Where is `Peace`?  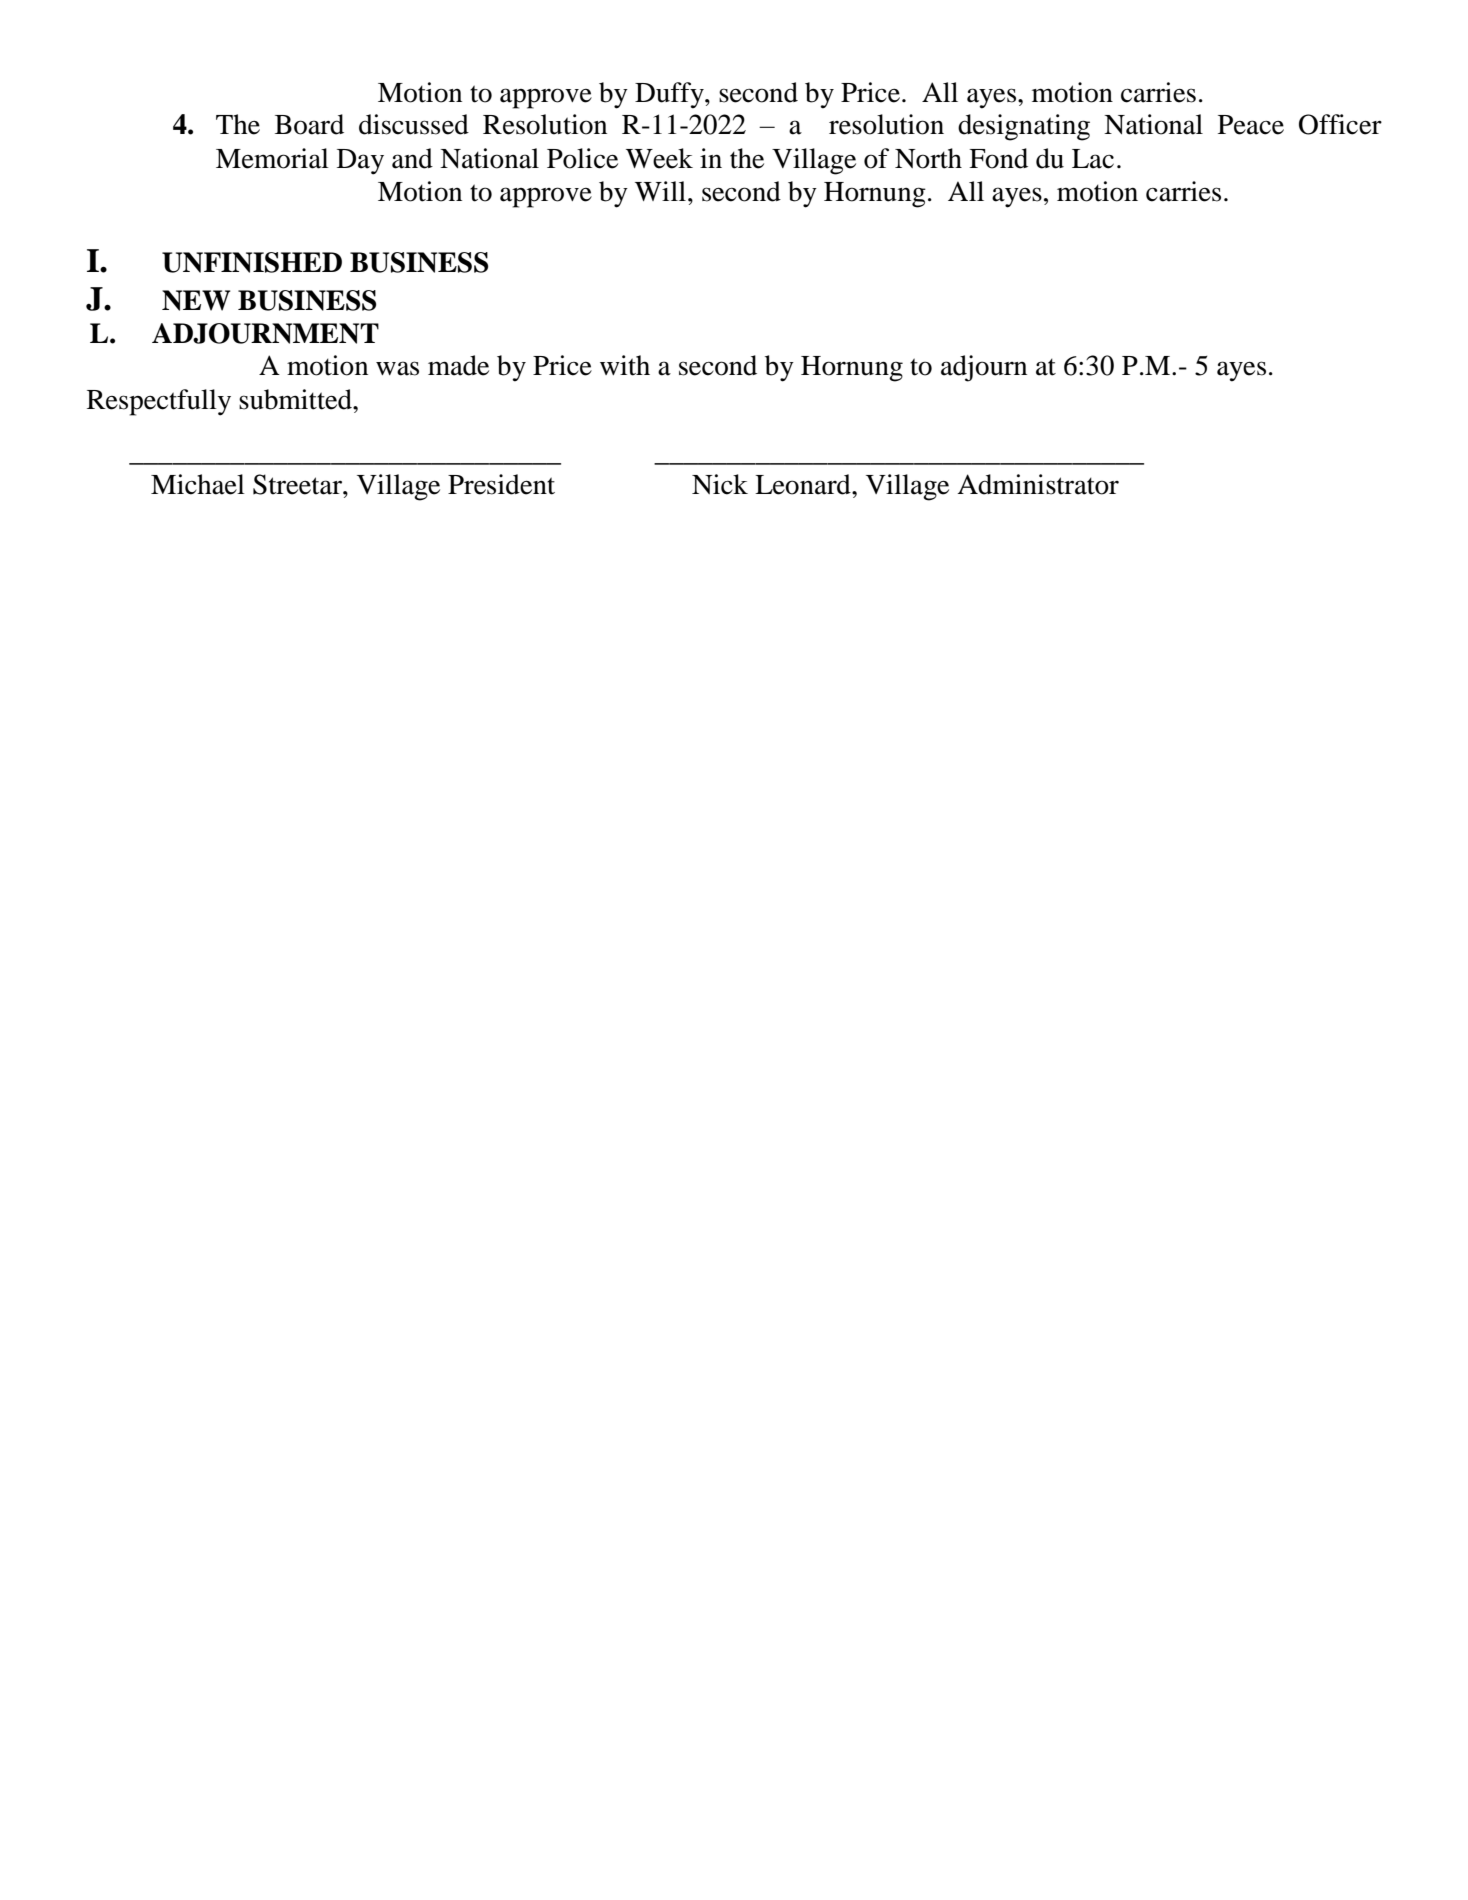 Peace is located at coordinates (1251, 125).
